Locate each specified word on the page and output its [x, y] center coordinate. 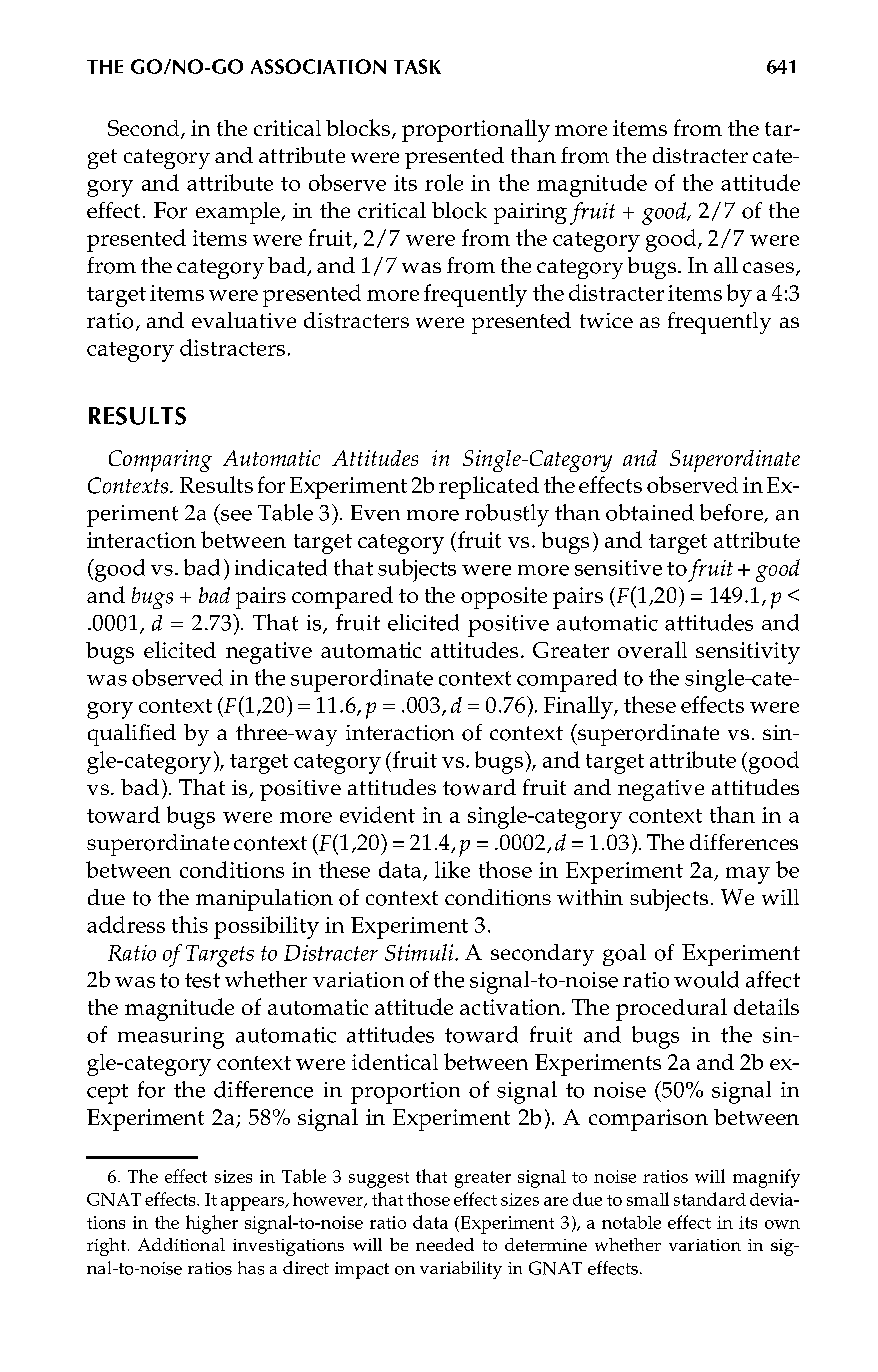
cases [768, 267]
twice [606, 320]
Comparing [160, 461]
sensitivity [748, 653]
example [239, 213]
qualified [132, 735]
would [706, 979]
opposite [504, 598]
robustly [507, 515]
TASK [417, 66]
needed [445, 1244]
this [190, 924]
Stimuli [420, 952]
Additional [181, 1244]
